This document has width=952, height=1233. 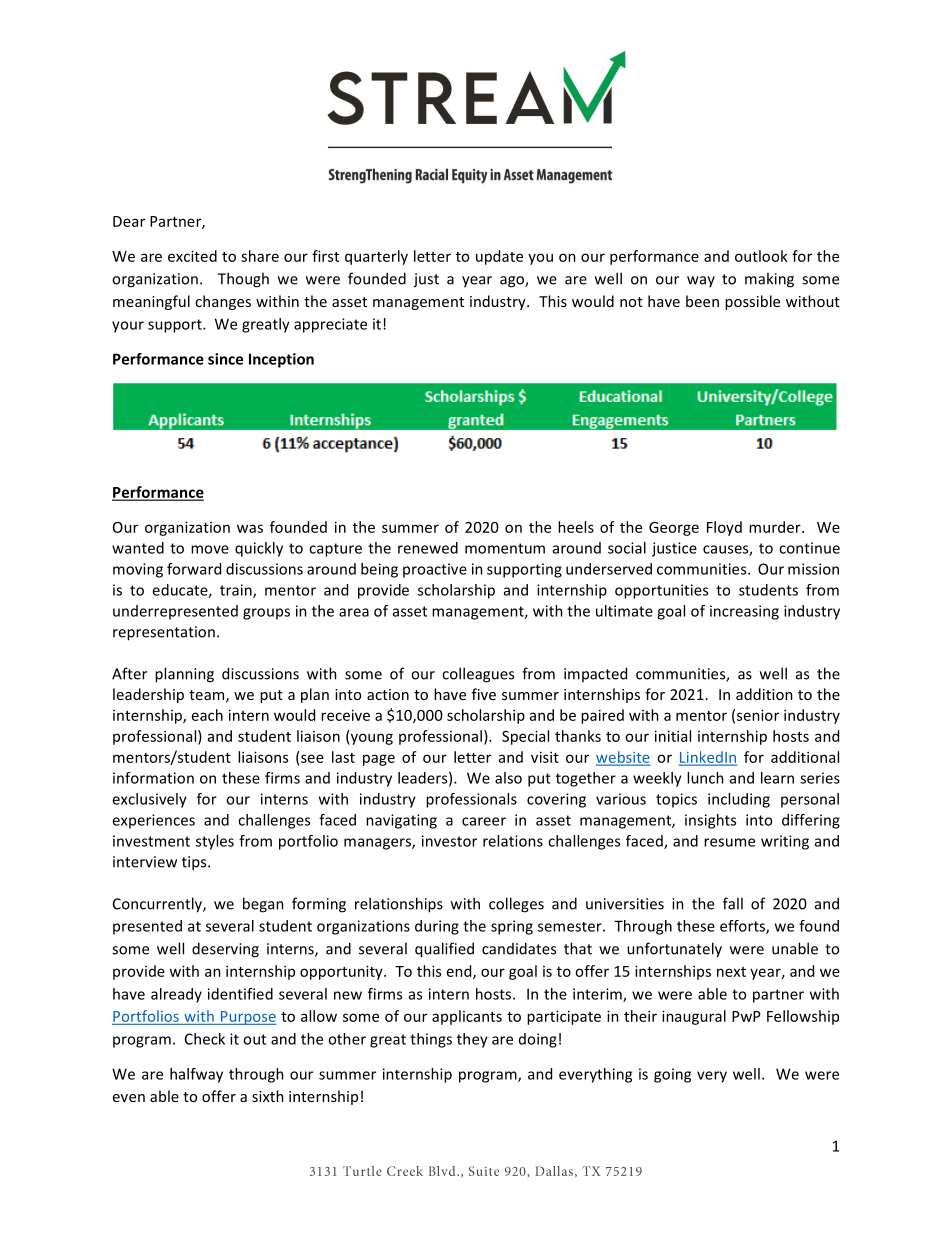 I want to click on excited, so click(x=192, y=256).
